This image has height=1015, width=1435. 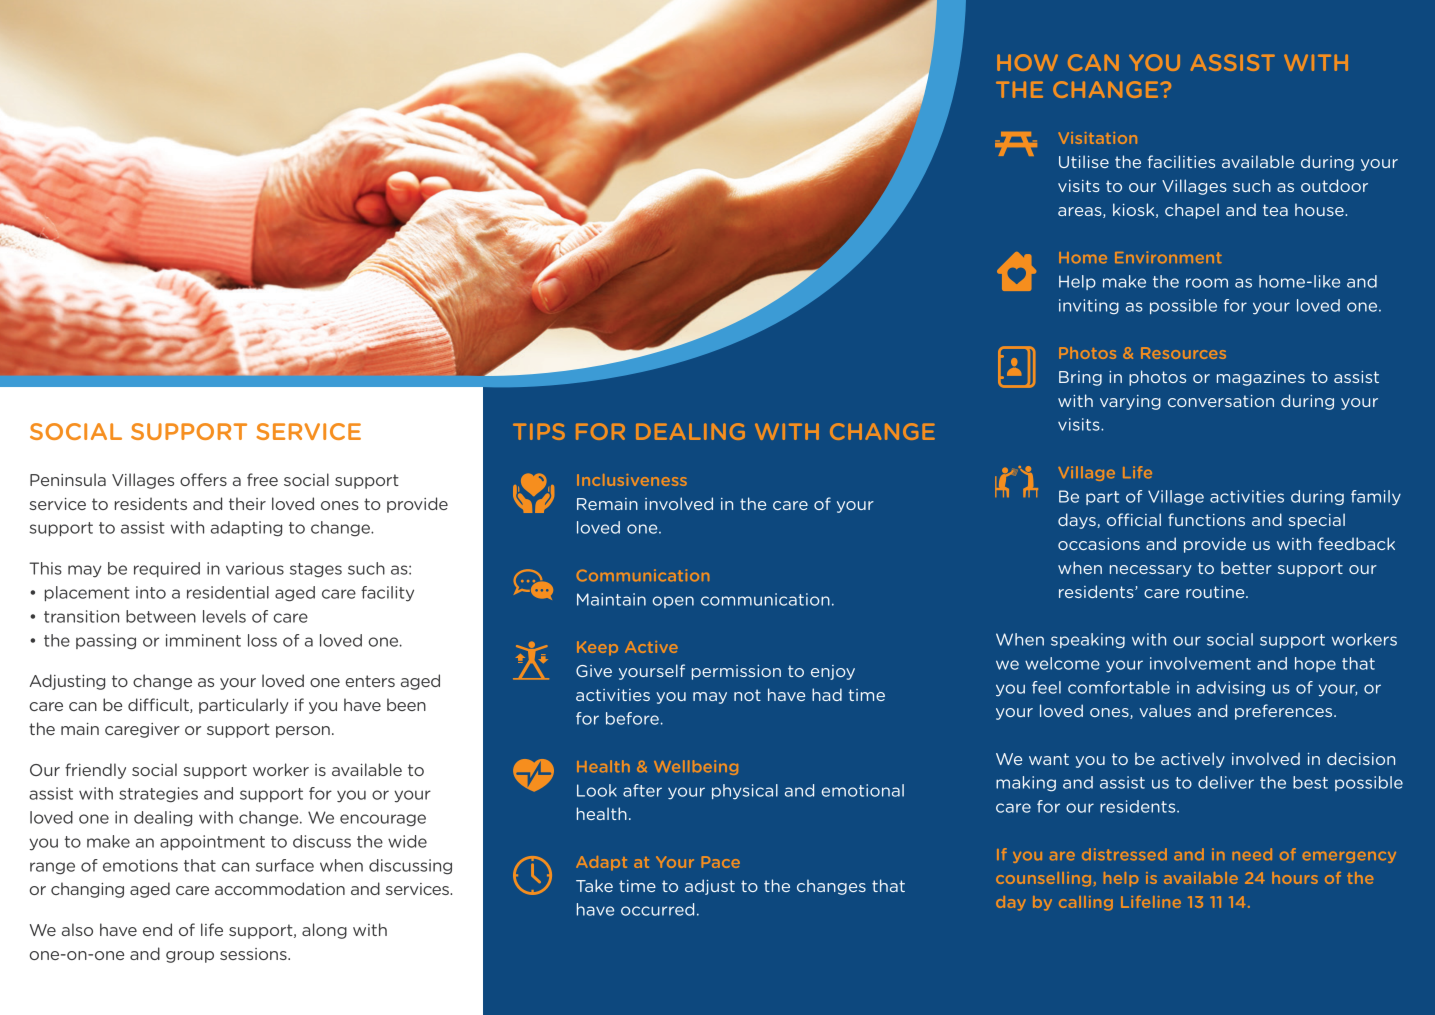 I want to click on inviting, so click(x=1089, y=306).
